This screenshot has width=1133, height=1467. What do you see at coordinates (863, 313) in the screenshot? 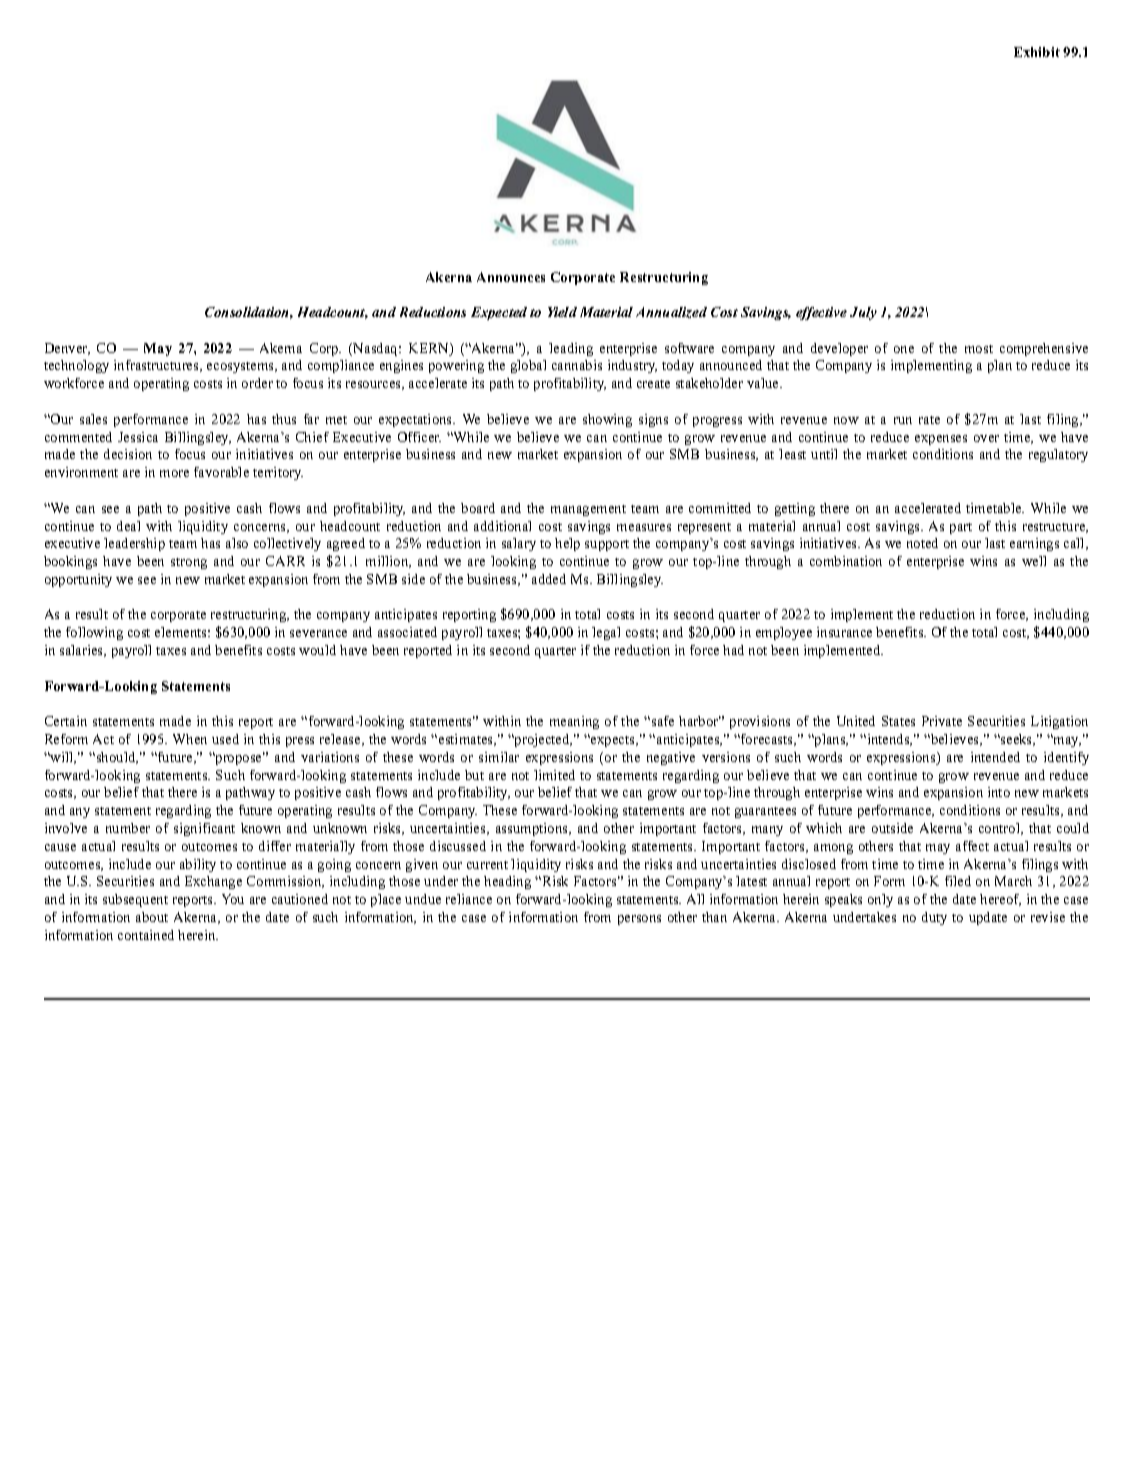
I see `July` at bounding box center [863, 313].
